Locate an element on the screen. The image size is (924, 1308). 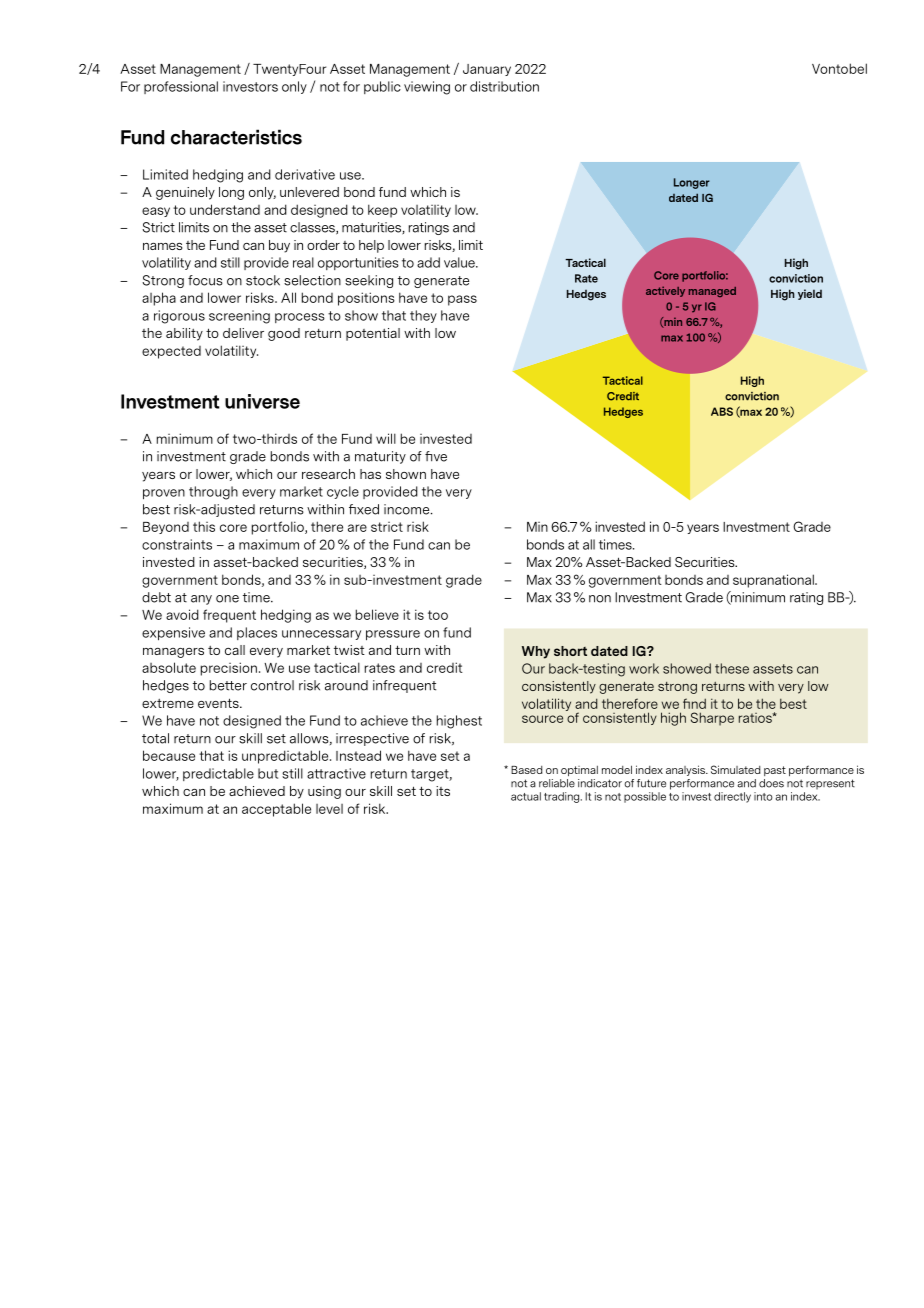
actual is located at coordinates (526, 796).
